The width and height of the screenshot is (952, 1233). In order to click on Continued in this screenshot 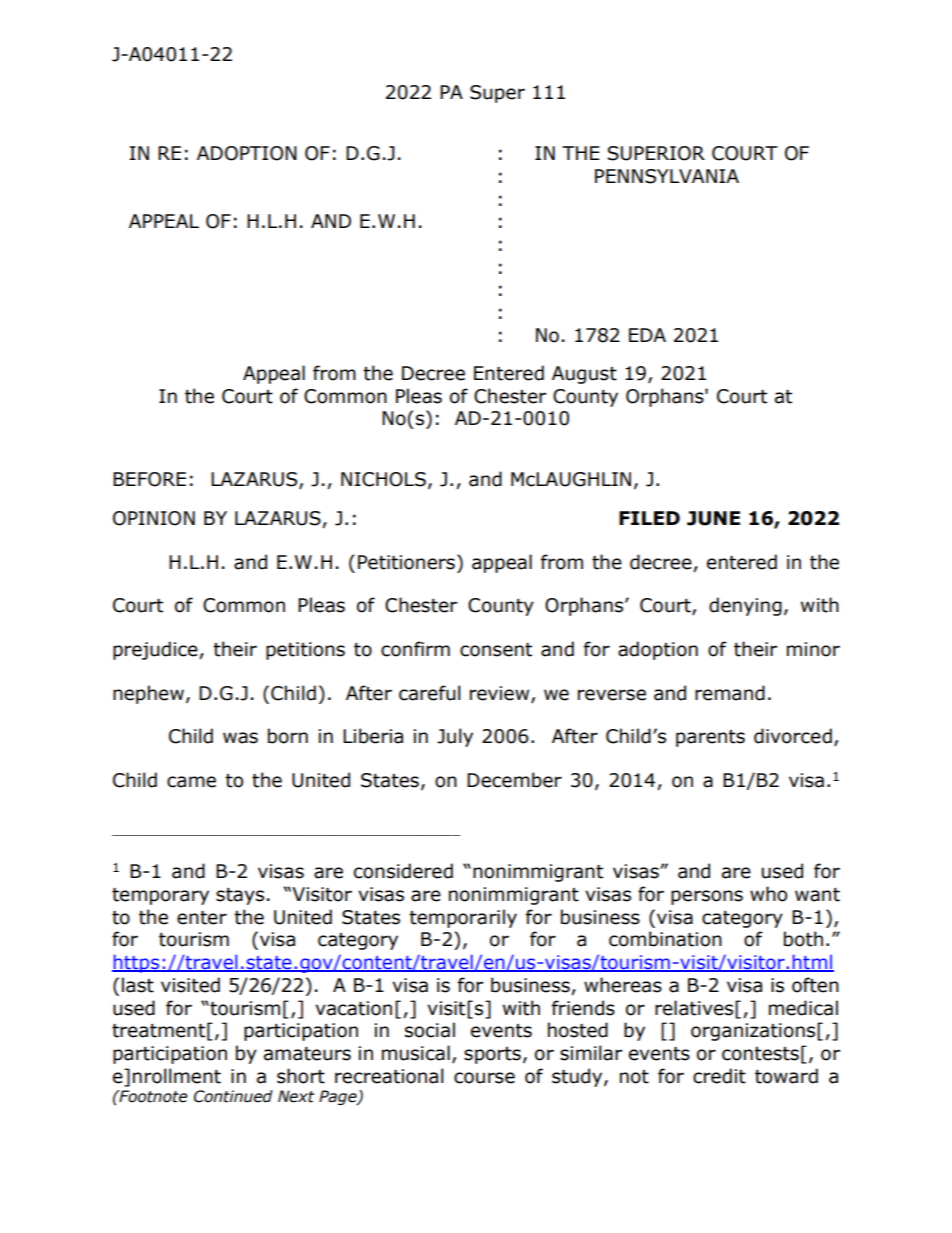, I will do `click(233, 1096)`.
